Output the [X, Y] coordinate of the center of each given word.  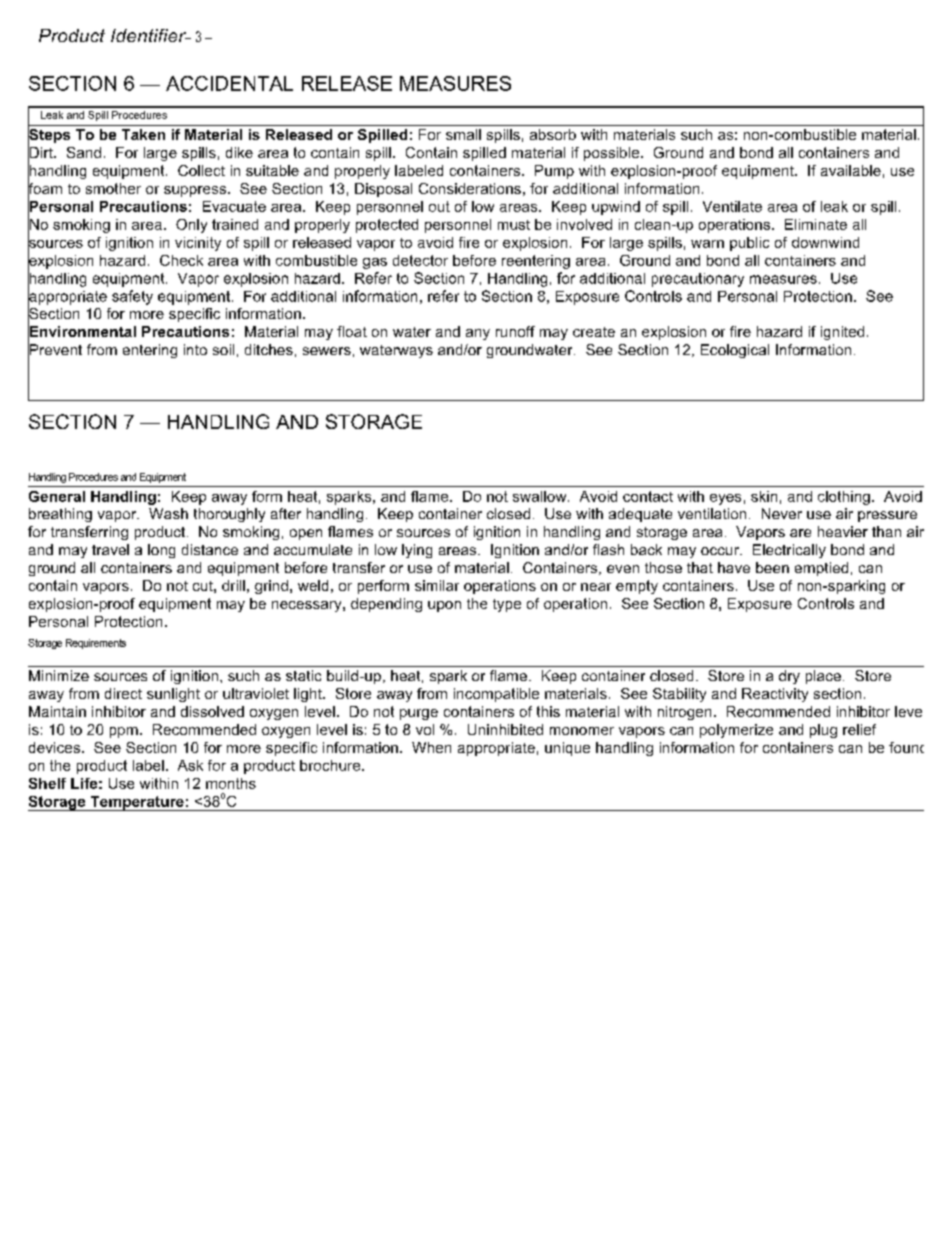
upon [444, 606]
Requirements [96, 644]
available [851, 170]
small [463, 134]
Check [181, 260]
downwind [825, 242]
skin [764, 496]
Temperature [137, 803]
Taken [143, 134]
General [57, 496]
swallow [541, 496]
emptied [821, 569]
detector [420, 260]
